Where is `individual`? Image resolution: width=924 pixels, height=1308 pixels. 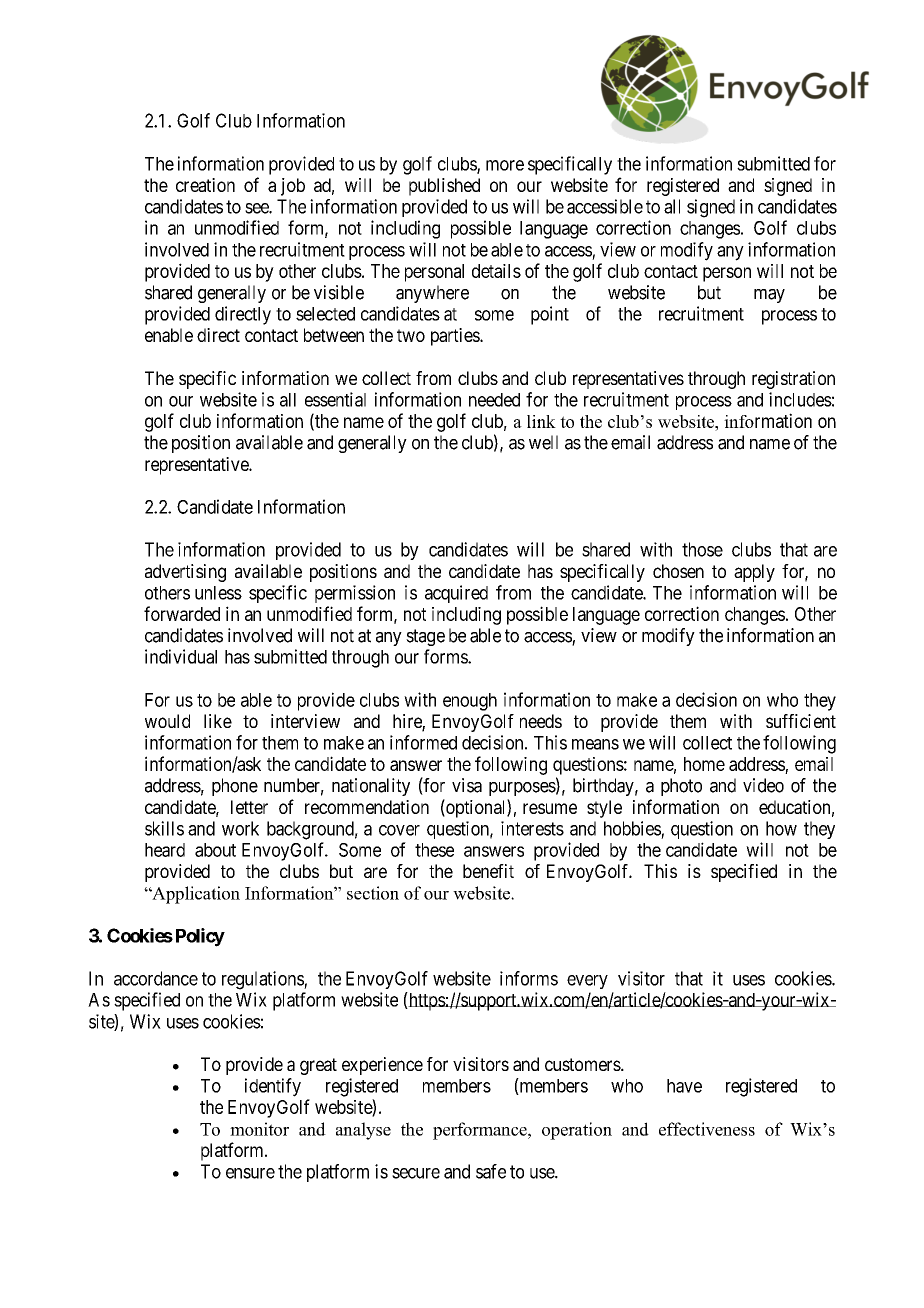 individual is located at coordinates (181, 656).
